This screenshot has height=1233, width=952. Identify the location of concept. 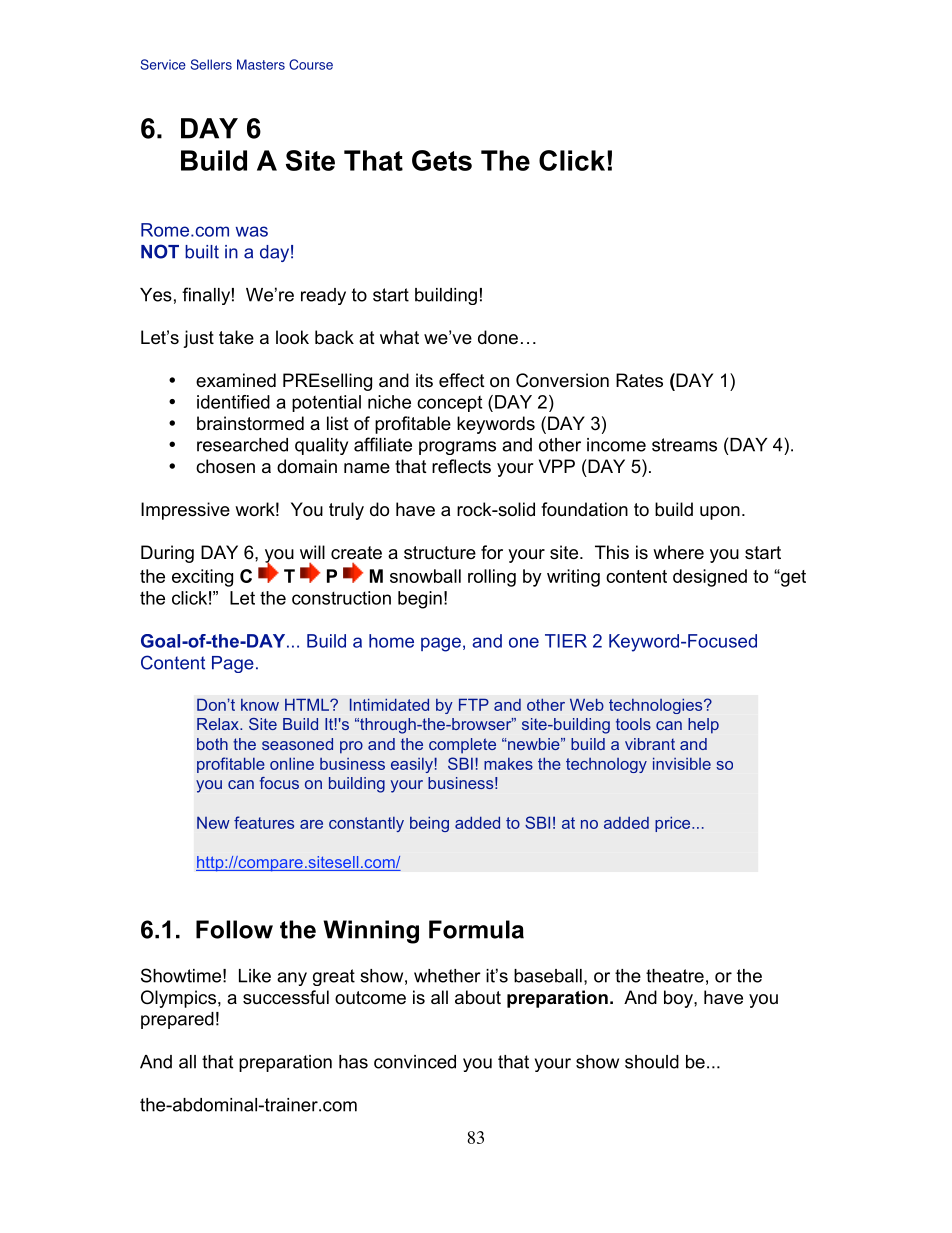
(449, 404).
